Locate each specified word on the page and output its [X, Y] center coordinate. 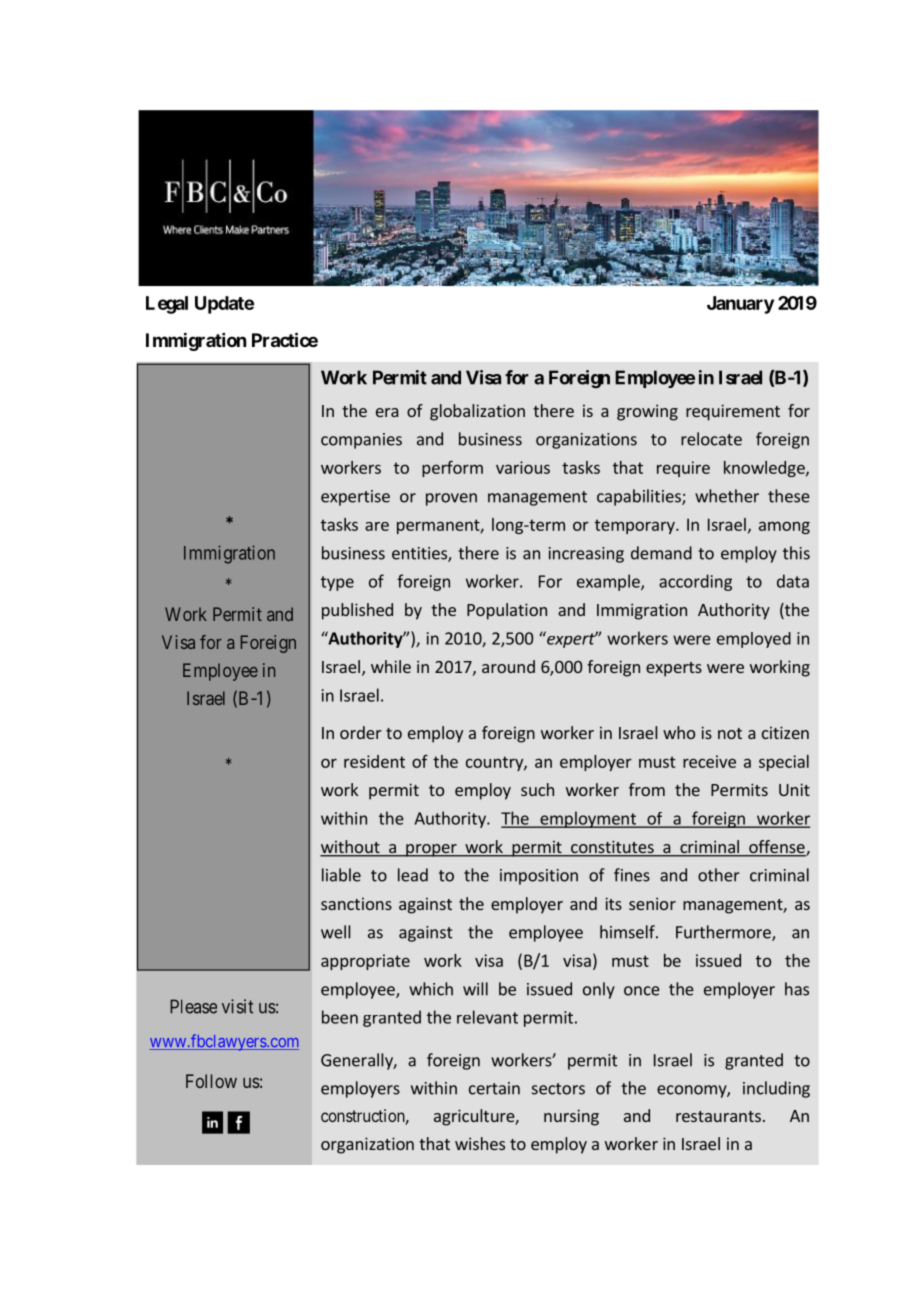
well [335, 932]
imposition [539, 877]
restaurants [718, 1116]
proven [451, 499]
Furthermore [724, 933]
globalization [477, 412]
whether [727, 496]
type [337, 583]
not [730, 733]
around [508, 666]
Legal [167, 305]
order [360, 732]
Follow [211, 1081]
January [740, 305]
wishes [480, 1143]
